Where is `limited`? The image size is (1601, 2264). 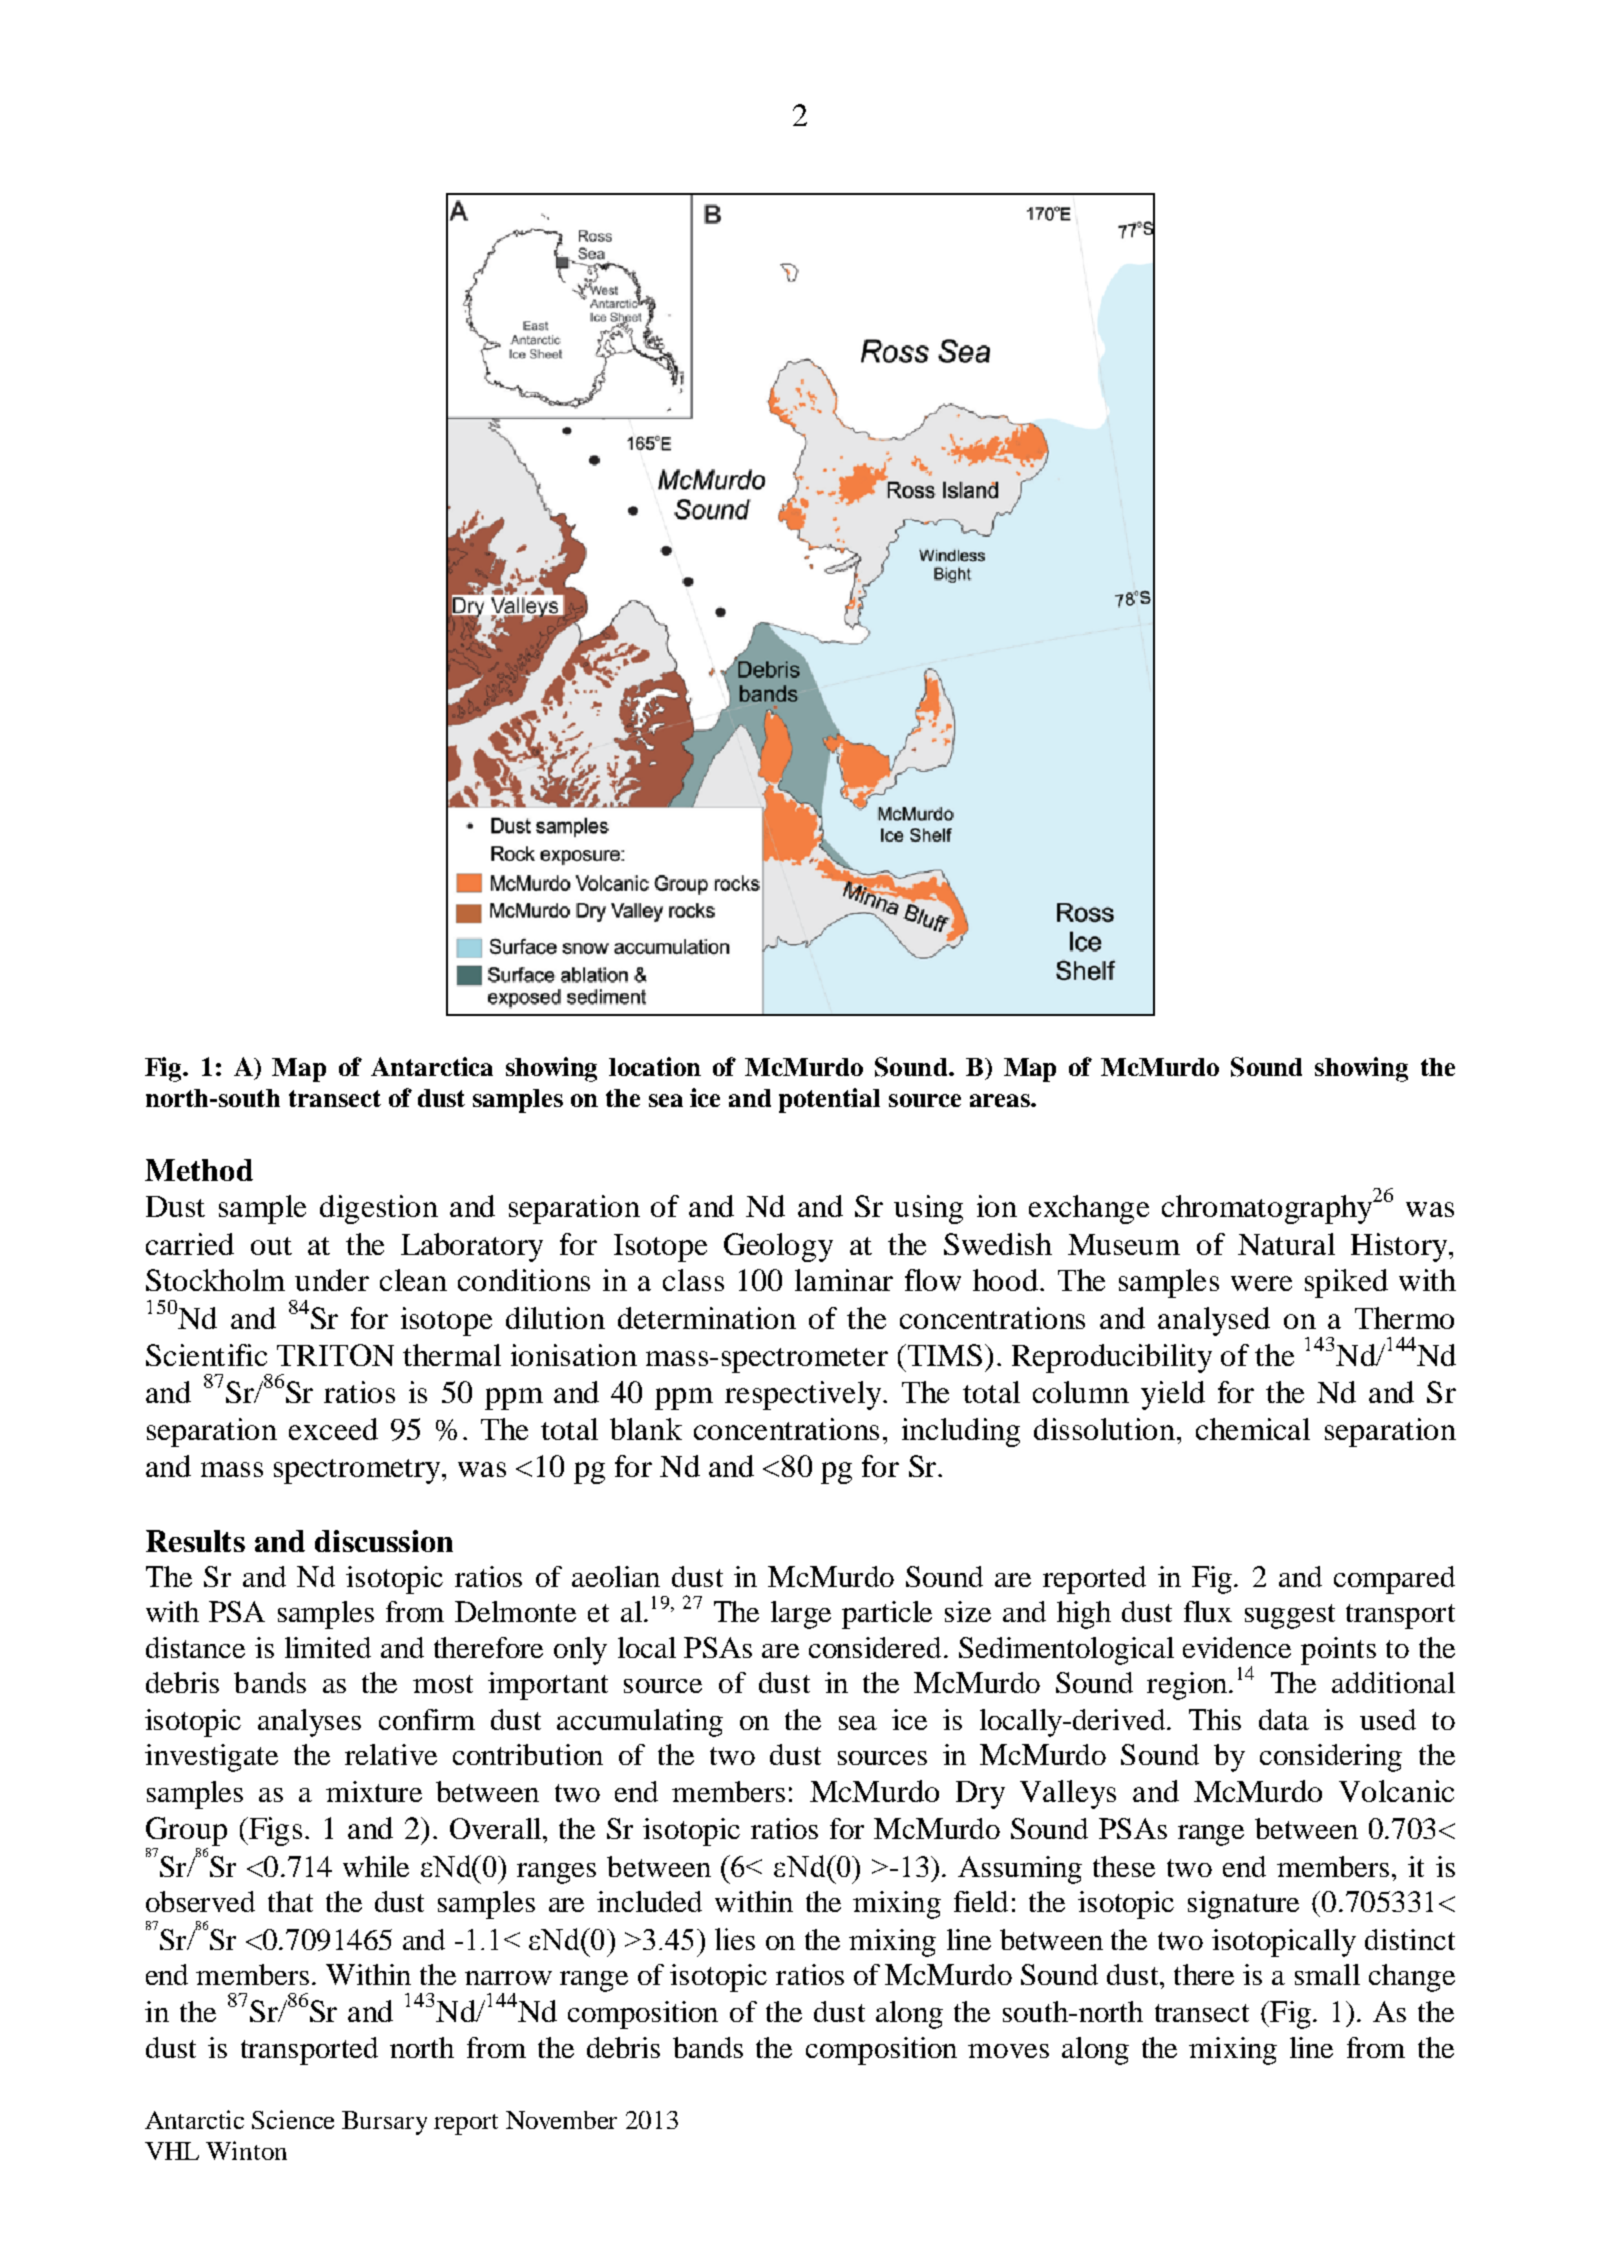
limited is located at coordinates (328, 1647).
